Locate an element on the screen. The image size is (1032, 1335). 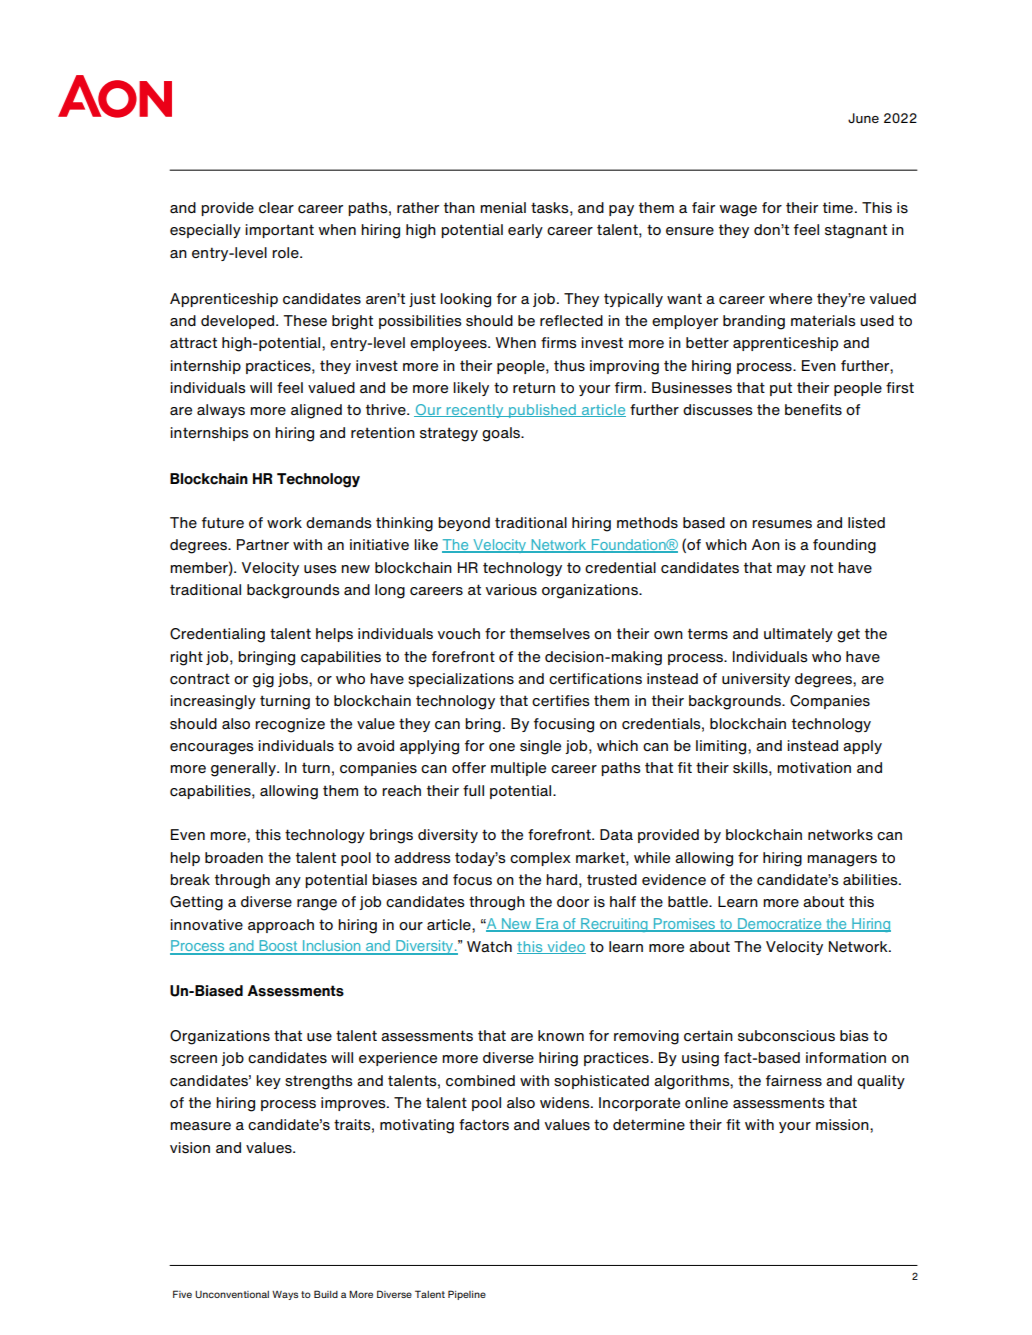
menial is located at coordinates (503, 207).
